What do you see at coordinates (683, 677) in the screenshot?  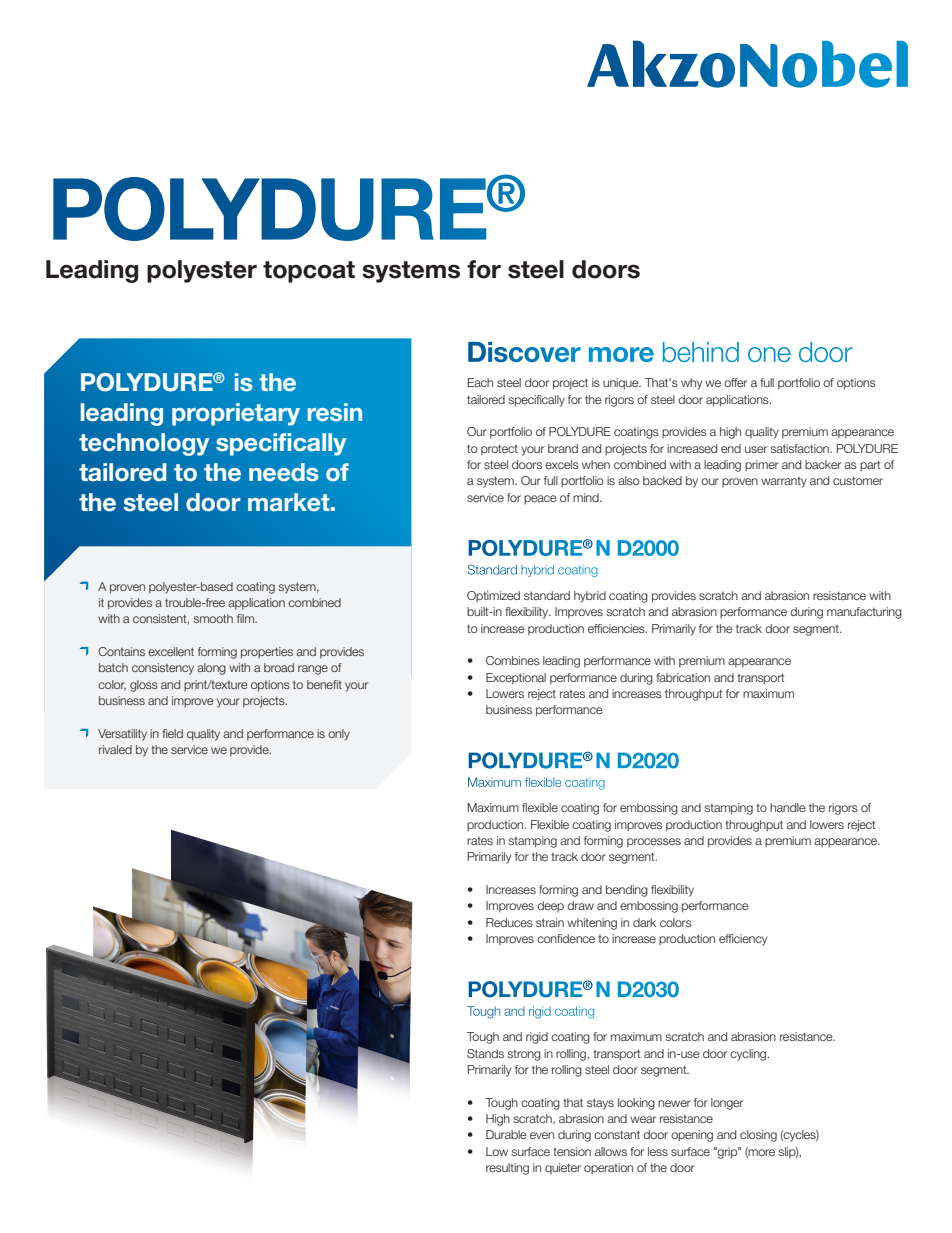 I see `fabrication` at bounding box center [683, 677].
